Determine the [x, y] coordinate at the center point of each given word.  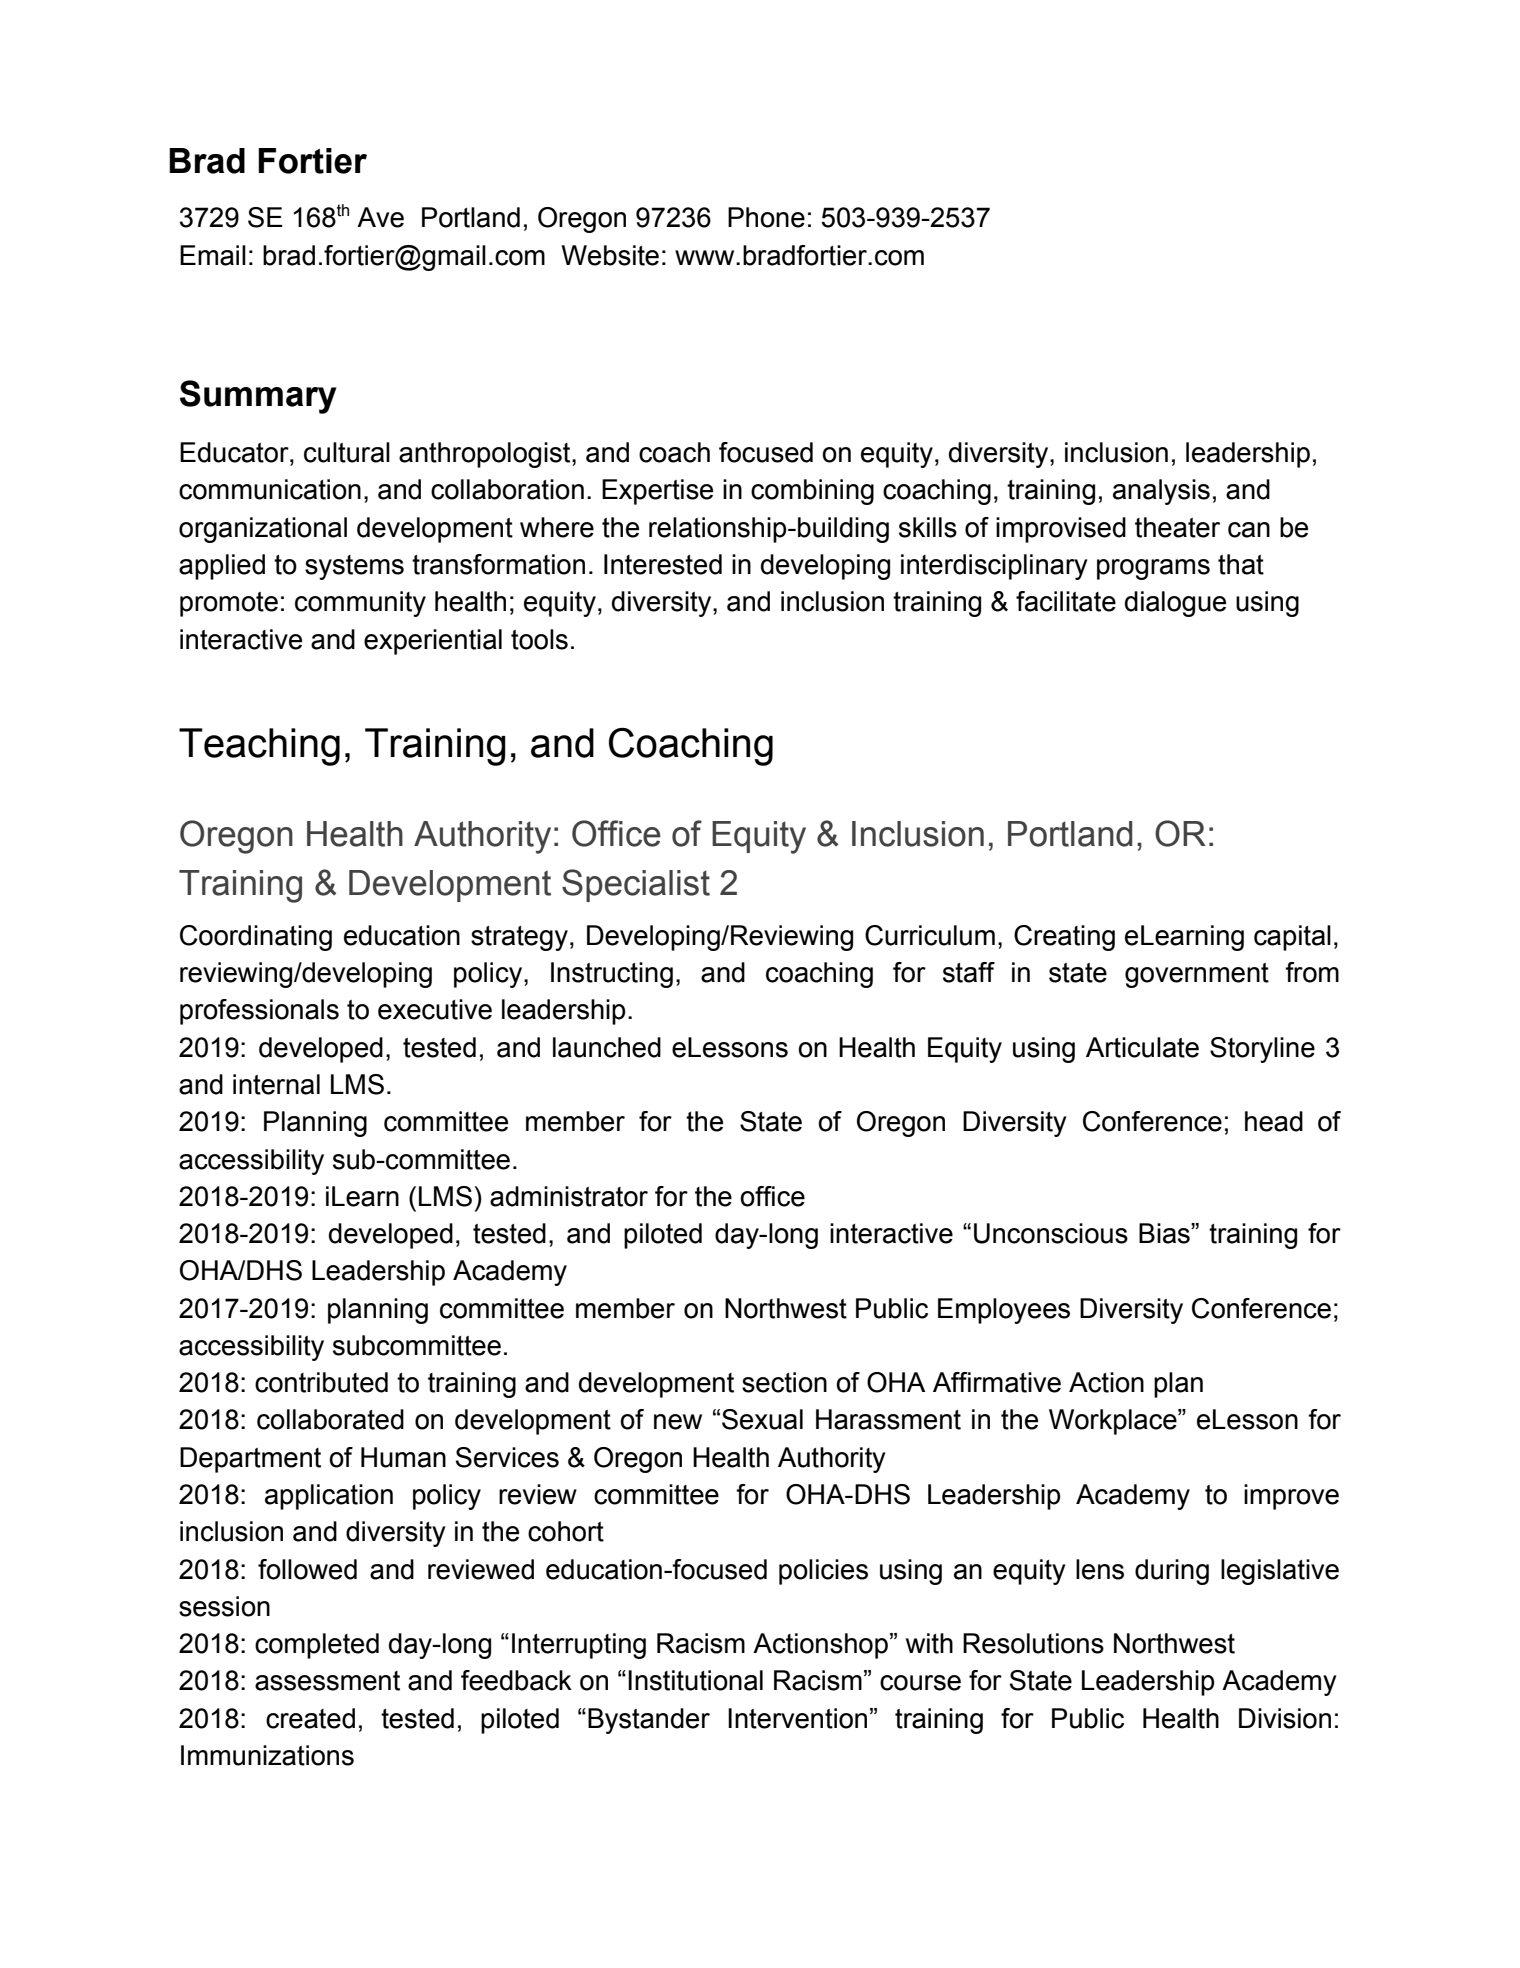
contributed [321, 1382]
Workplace [1114, 1422]
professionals [259, 1012]
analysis [1161, 492]
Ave [380, 217]
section [784, 1382]
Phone [766, 217]
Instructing [612, 975]
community [360, 604]
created [310, 1718]
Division [1285, 1718]
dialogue [1175, 604]
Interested [663, 564]
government [1197, 975]
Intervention [797, 1718]
